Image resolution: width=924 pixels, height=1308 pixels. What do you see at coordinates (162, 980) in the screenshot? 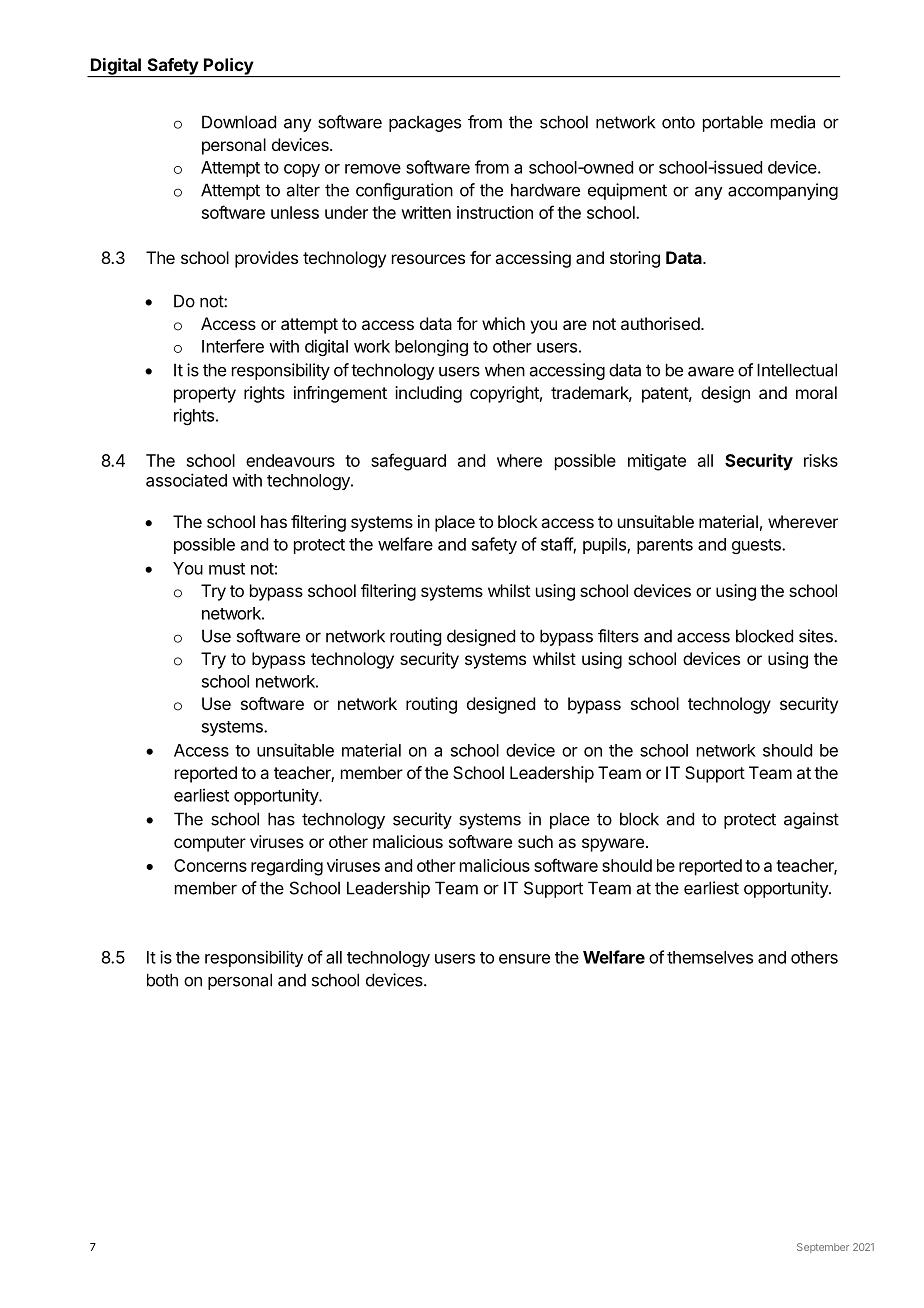
I see `both` at bounding box center [162, 980].
